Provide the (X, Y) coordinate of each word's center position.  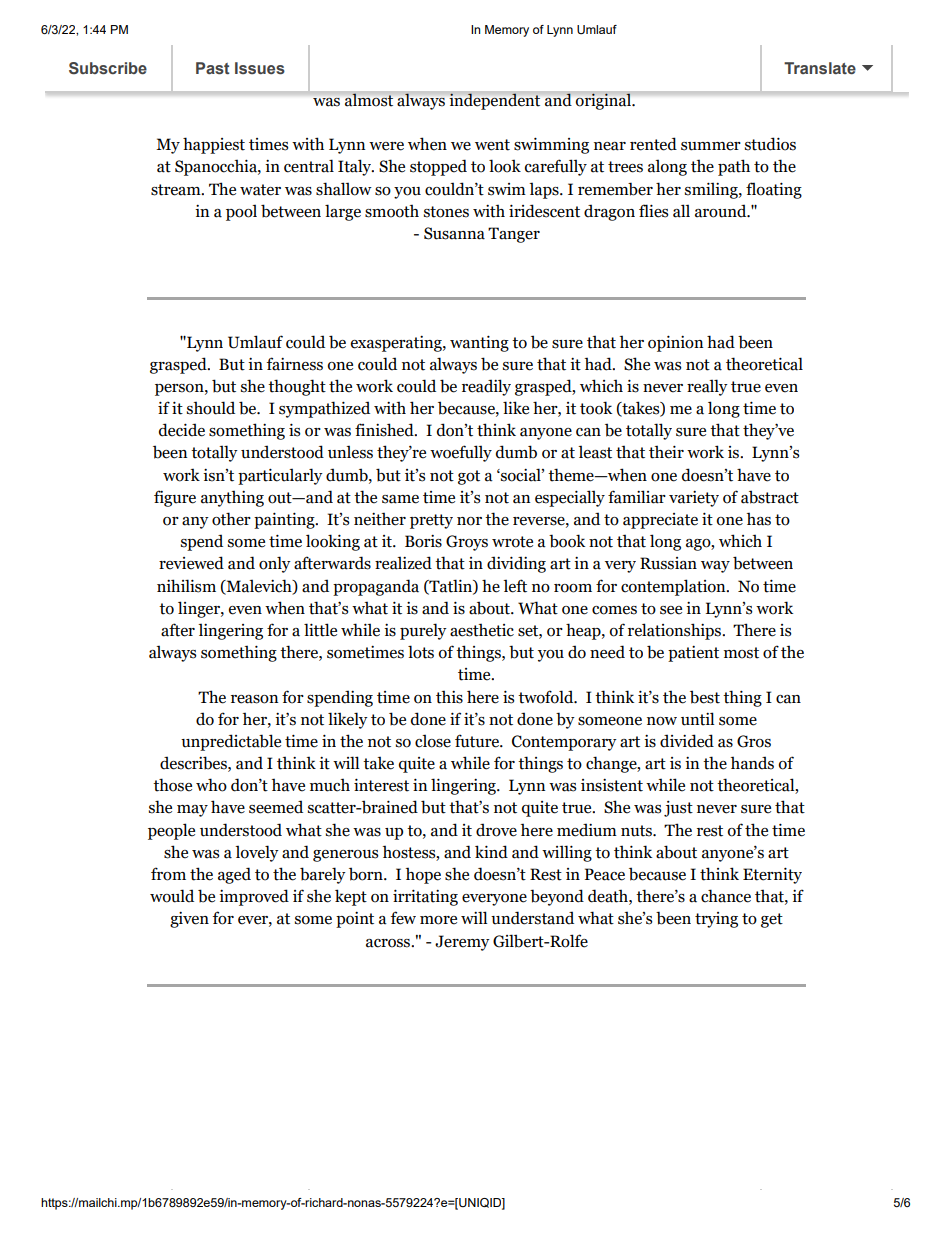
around (722, 211)
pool (241, 212)
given (189, 920)
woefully (461, 453)
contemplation (674, 587)
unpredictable (231, 742)
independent (495, 100)
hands (752, 763)
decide (182, 430)
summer (711, 146)
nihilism (186, 586)
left (515, 586)
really (707, 387)
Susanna (454, 233)
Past (213, 68)
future (478, 741)
